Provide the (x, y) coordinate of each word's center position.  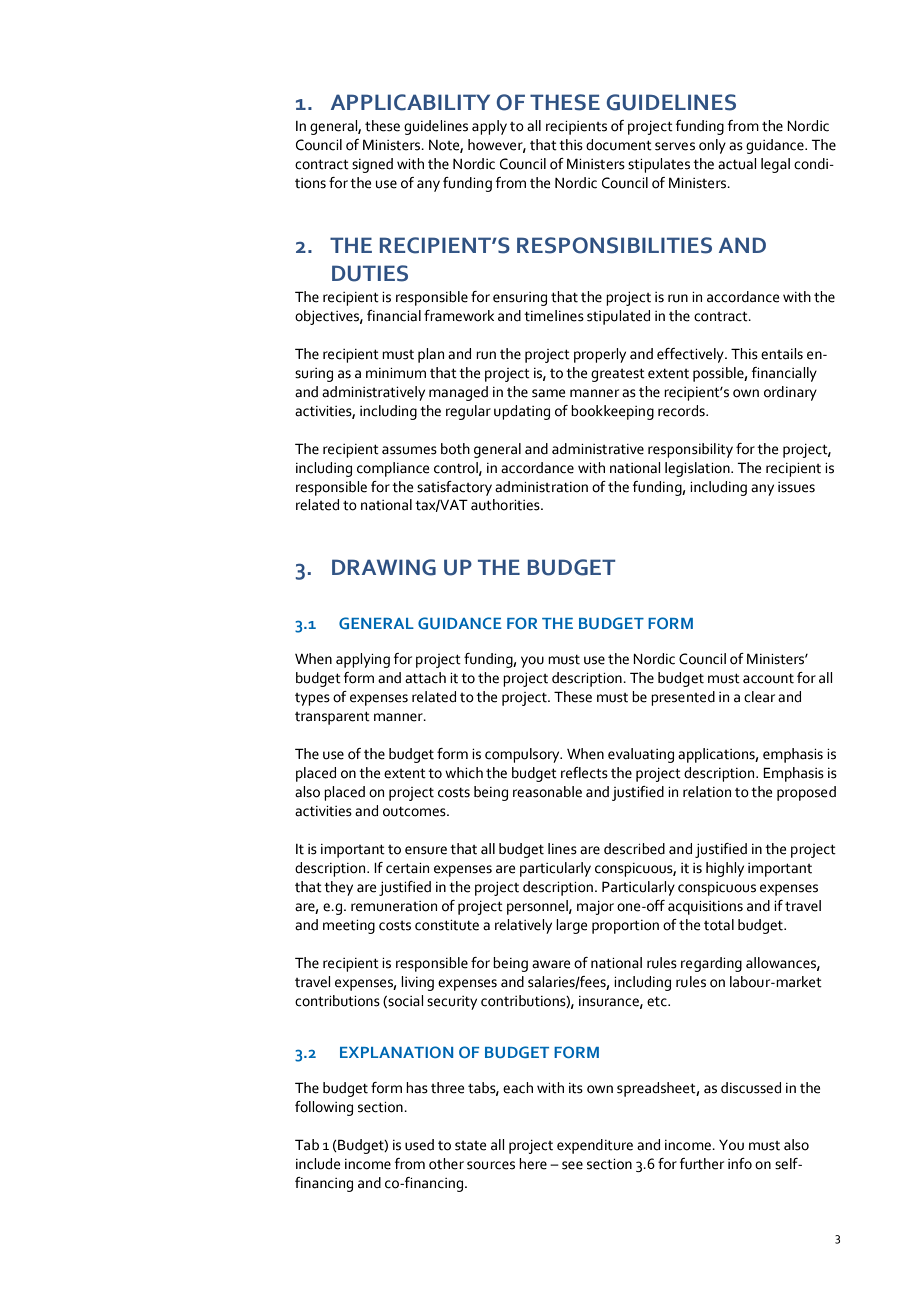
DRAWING (384, 567)
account (768, 678)
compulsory (523, 755)
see (572, 1165)
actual (737, 164)
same (548, 393)
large (571, 926)
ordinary (790, 393)
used (419, 1145)
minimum (396, 373)
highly (725, 869)
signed (372, 165)
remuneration (394, 906)
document (619, 145)
